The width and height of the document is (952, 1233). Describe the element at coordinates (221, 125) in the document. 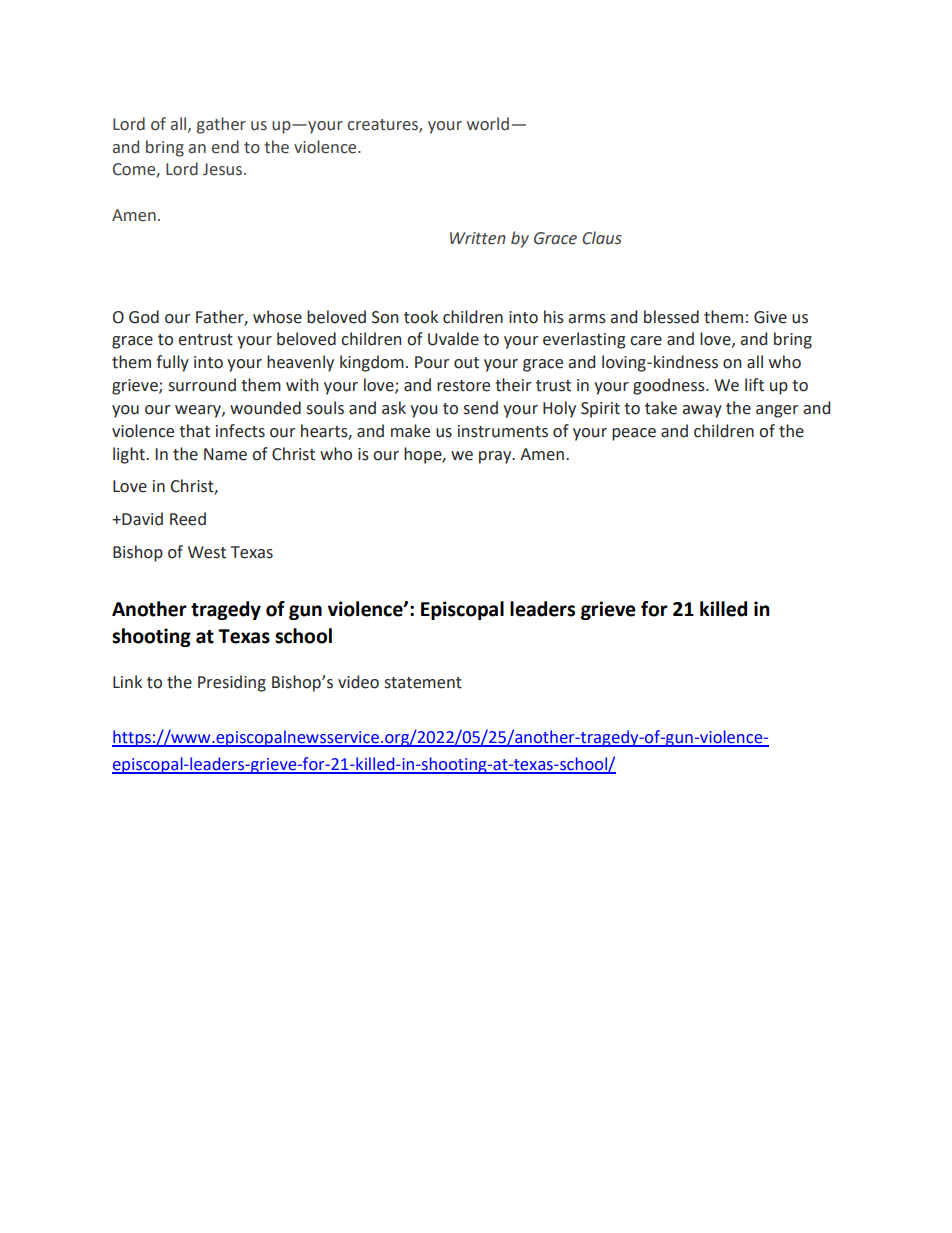

I see `gather` at that location.
